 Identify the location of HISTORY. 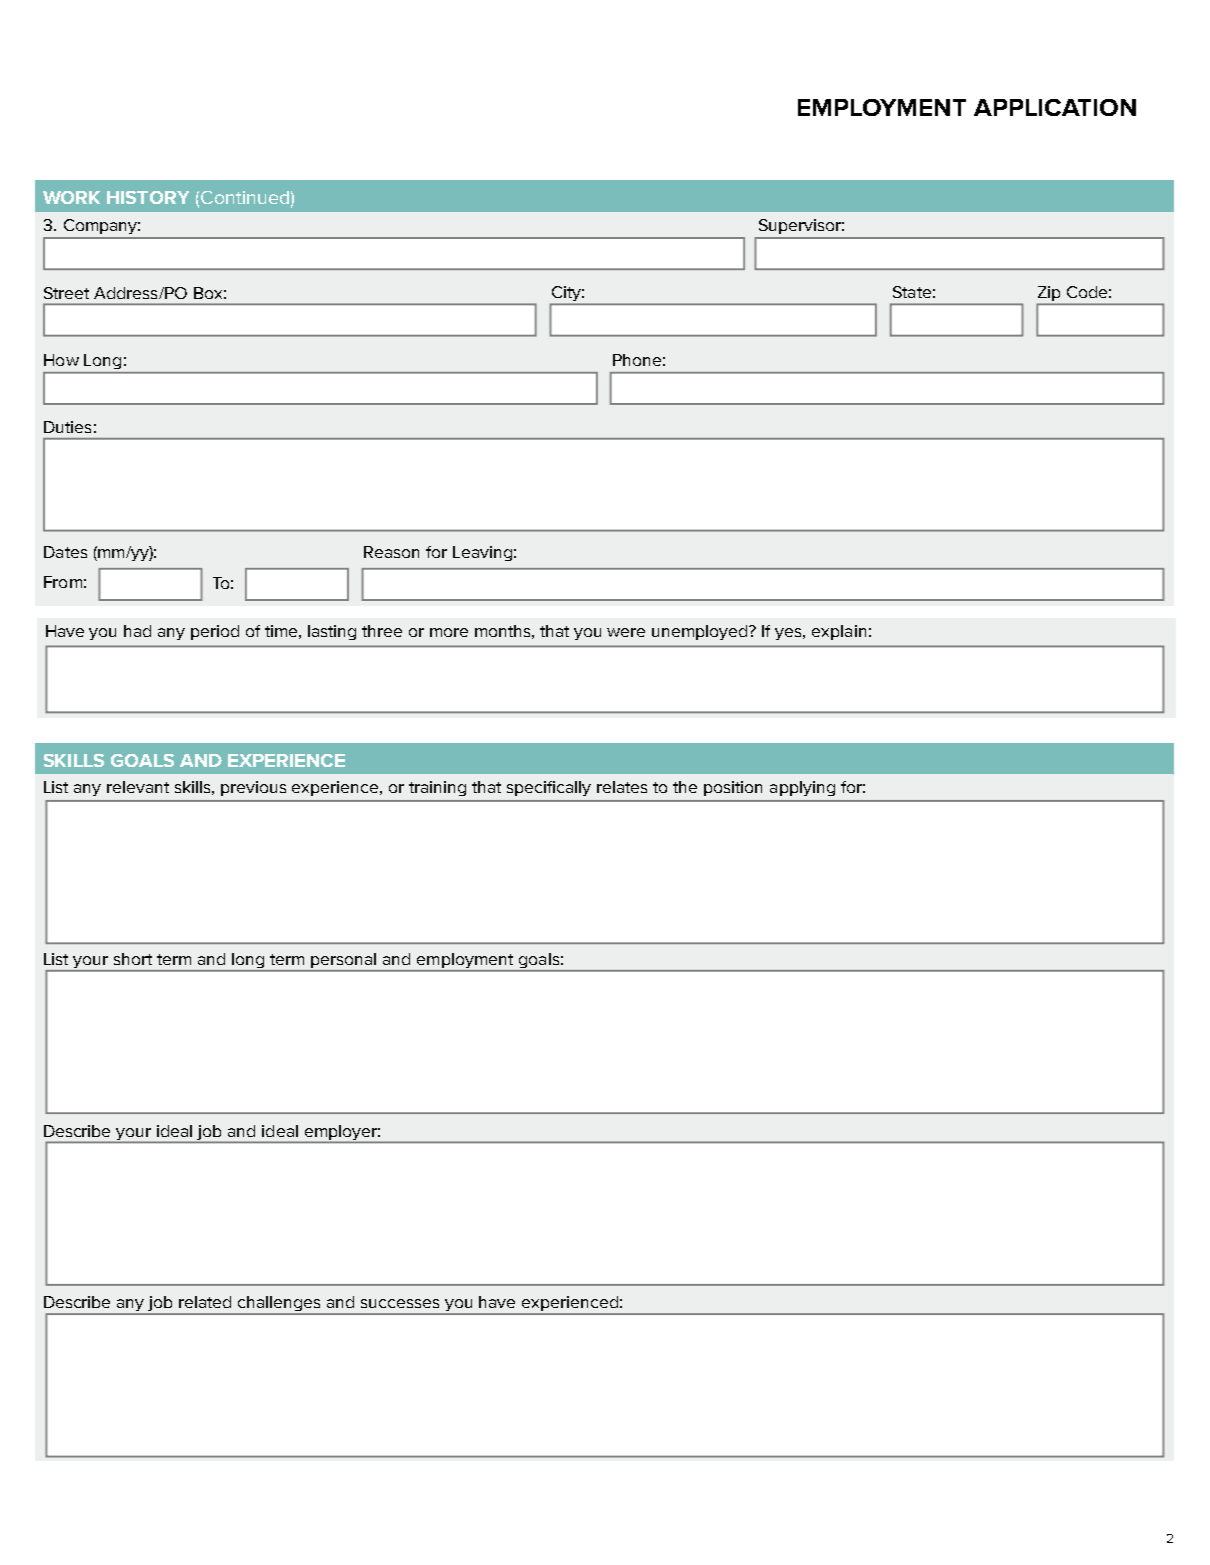
(148, 197).
